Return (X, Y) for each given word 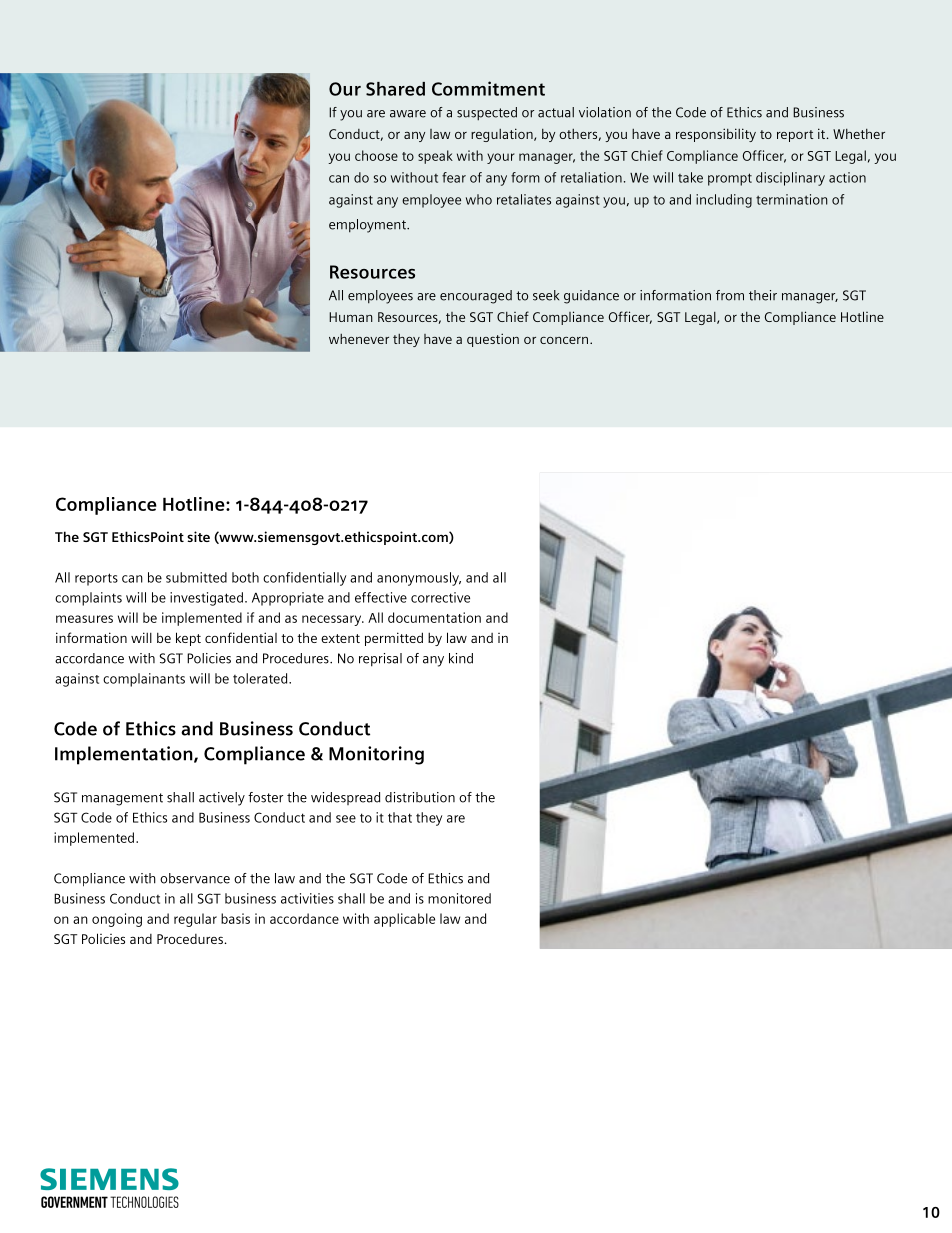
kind (461, 658)
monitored (459, 898)
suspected (487, 113)
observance (195, 878)
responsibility (716, 135)
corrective (440, 597)
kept (188, 639)
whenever (359, 339)
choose (376, 155)
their (763, 295)
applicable (404, 920)
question (493, 340)
